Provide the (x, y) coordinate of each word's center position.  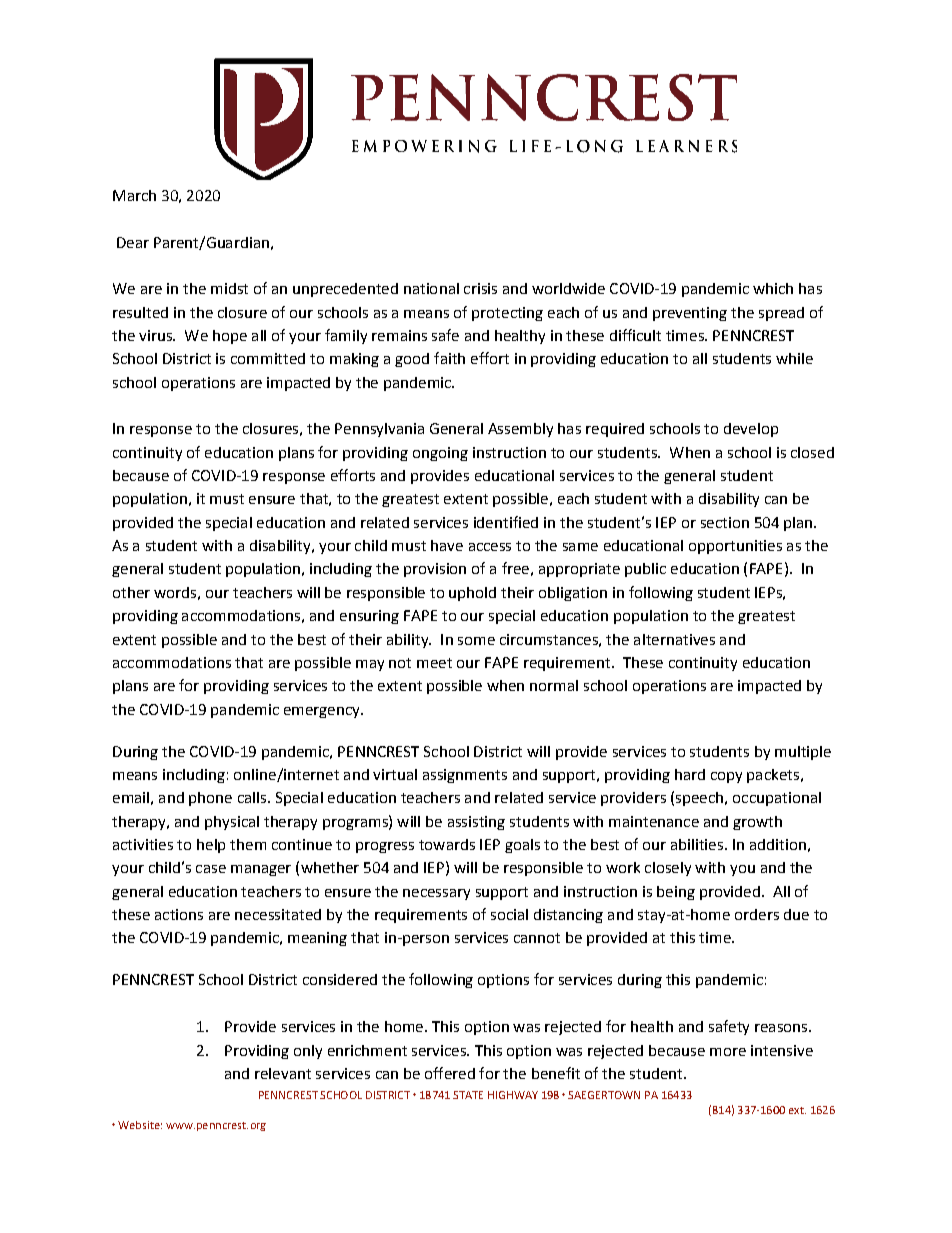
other (131, 592)
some (476, 641)
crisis (480, 288)
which (773, 288)
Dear (133, 242)
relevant (283, 1073)
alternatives (674, 639)
